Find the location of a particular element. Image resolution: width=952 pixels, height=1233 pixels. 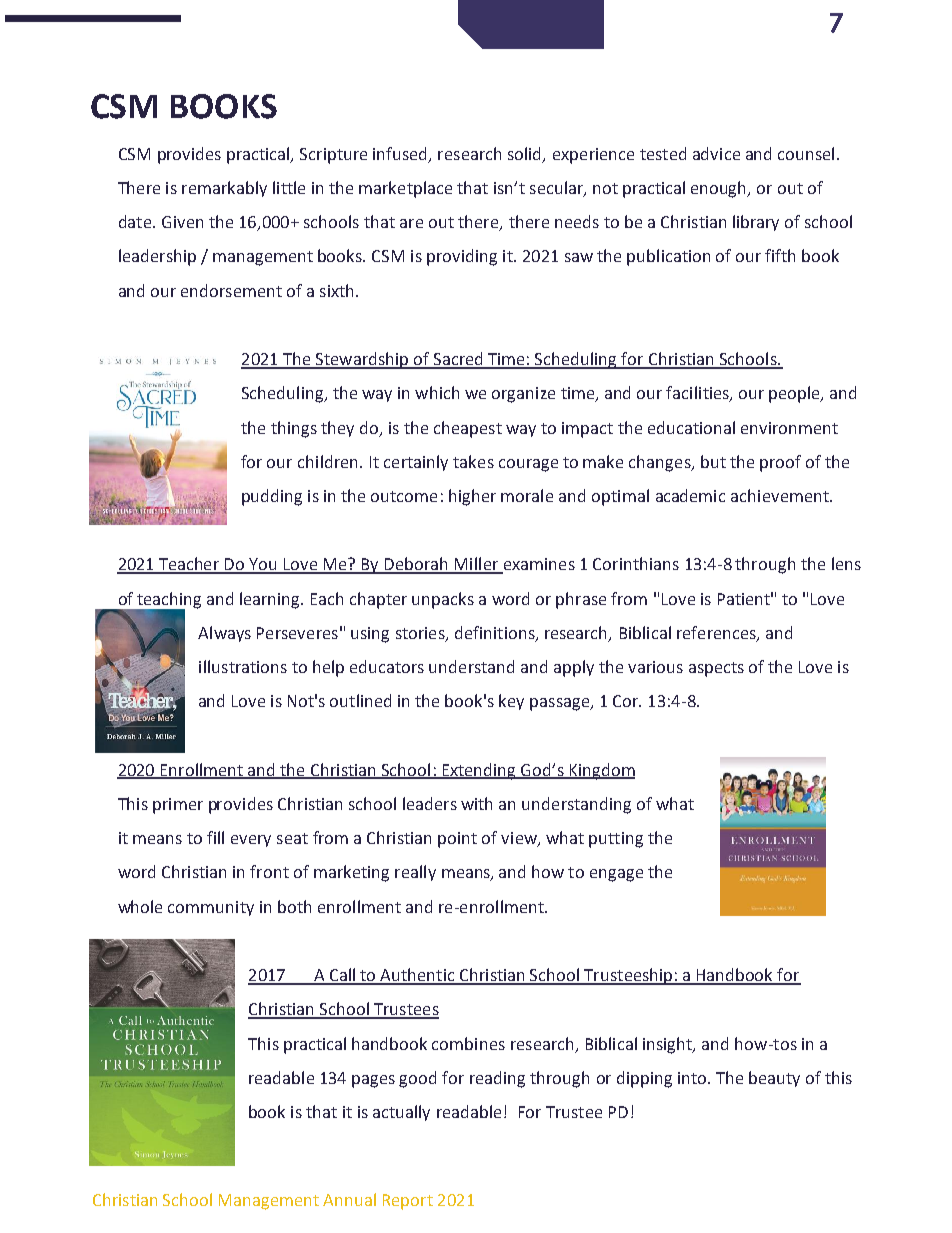

remarkably is located at coordinates (224, 189).
